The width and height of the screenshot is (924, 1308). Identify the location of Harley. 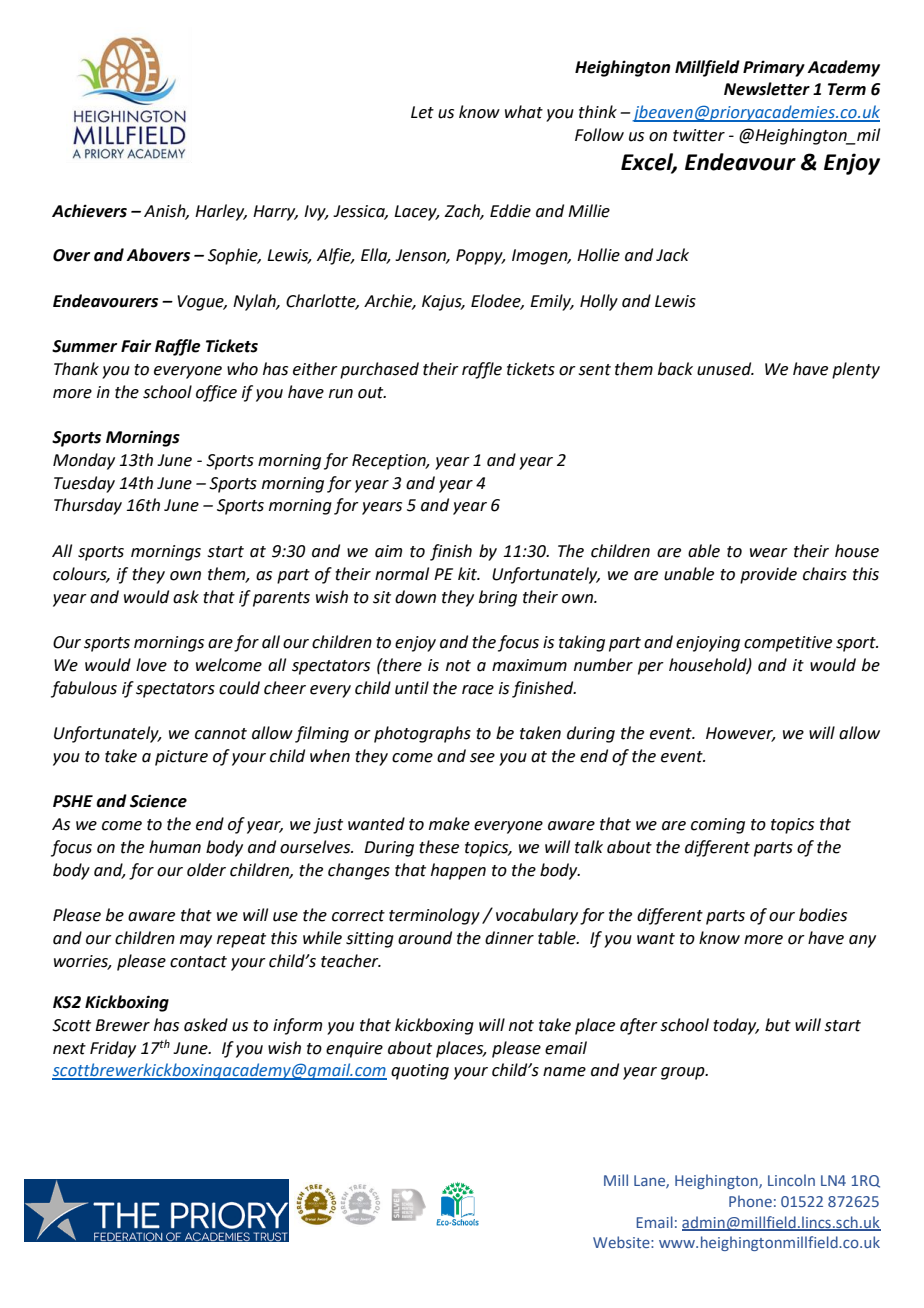
(221, 212).
